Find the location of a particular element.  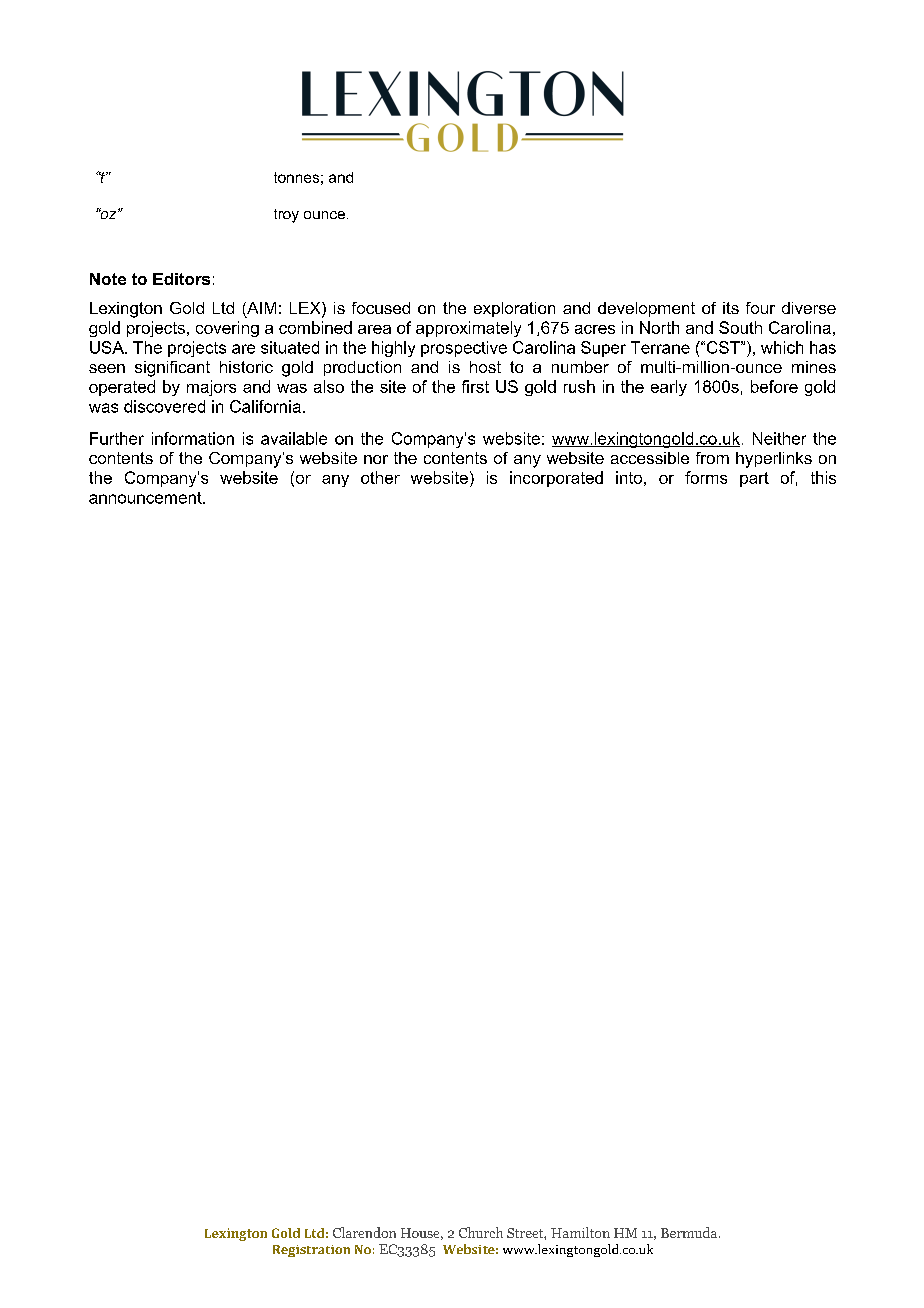

Church is located at coordinates (481, 1232).
